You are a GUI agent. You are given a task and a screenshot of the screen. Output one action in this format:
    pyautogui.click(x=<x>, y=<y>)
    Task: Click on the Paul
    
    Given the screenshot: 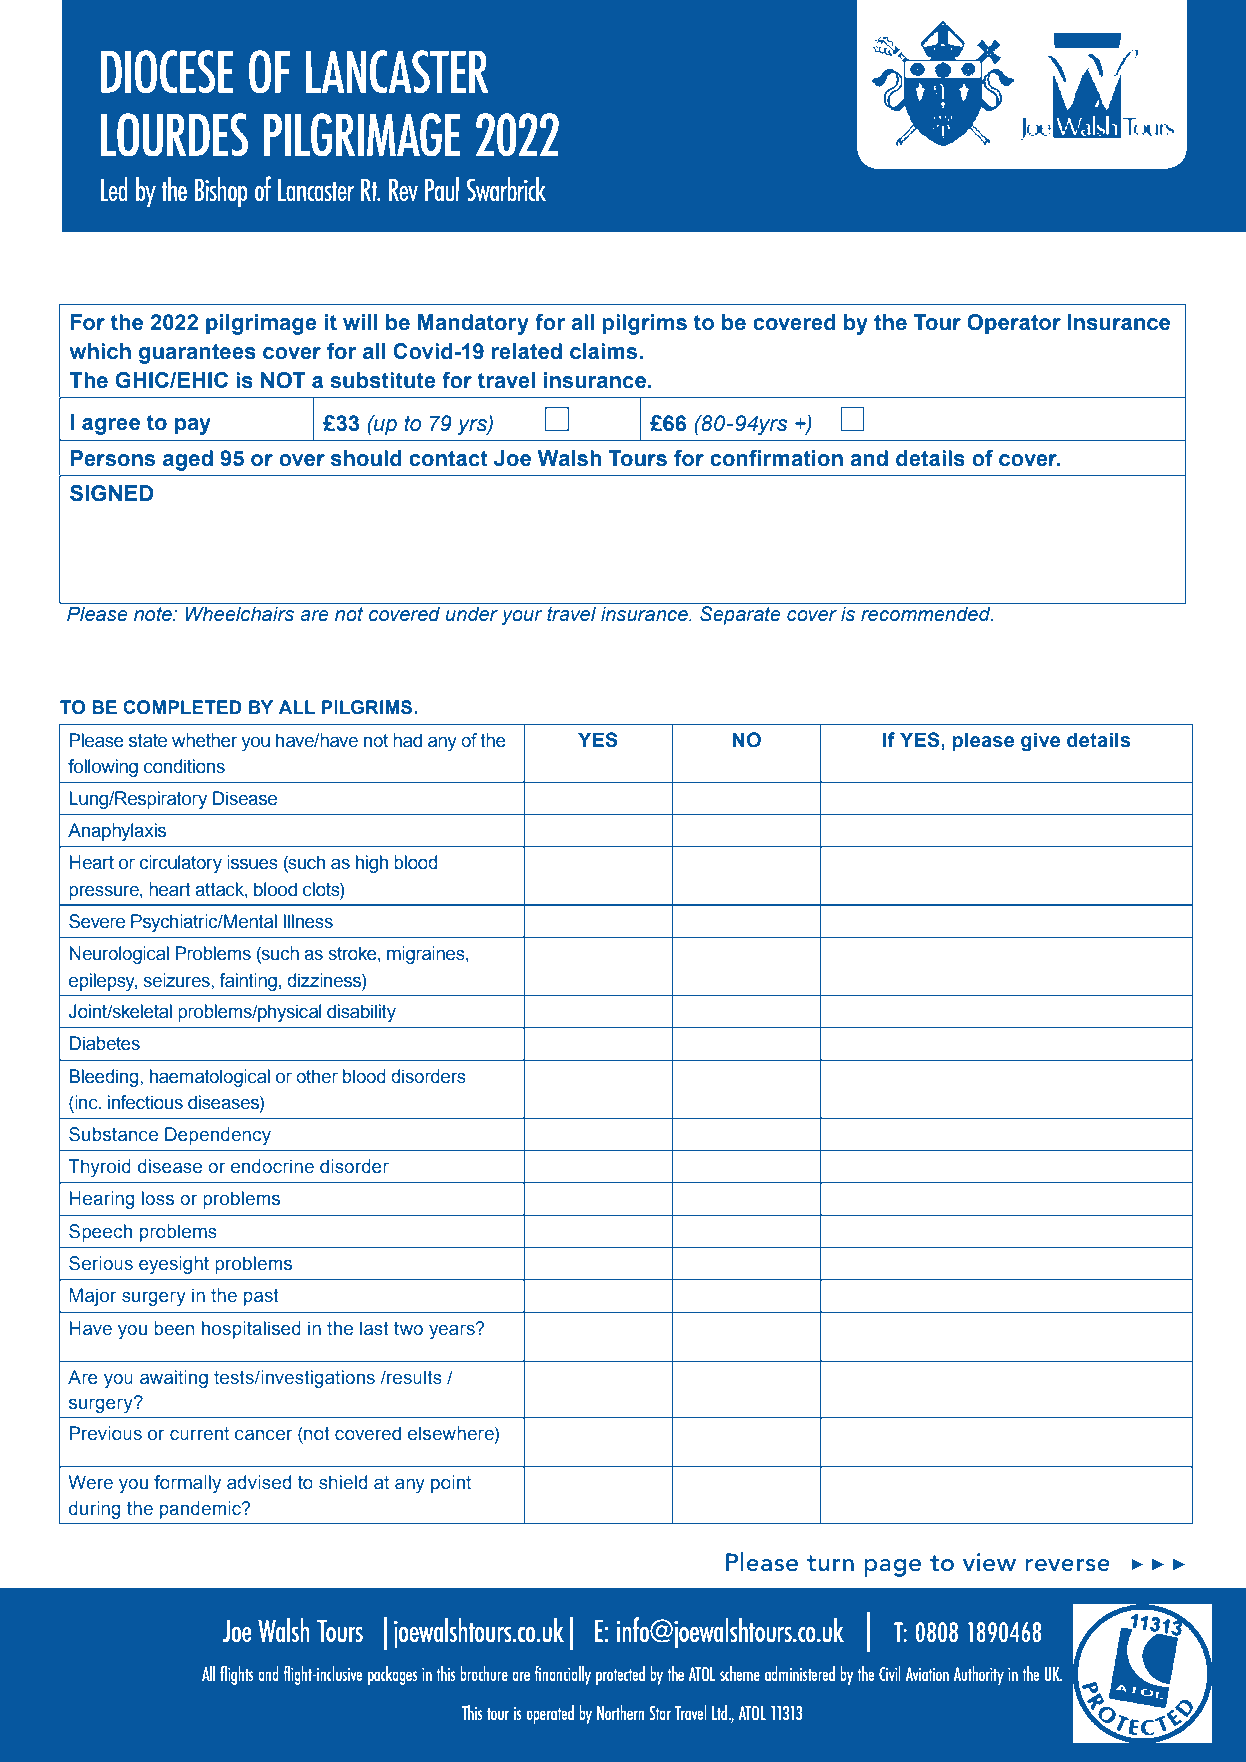 What is the action you would take?
    pyautogui.click(x=442, y=188)
